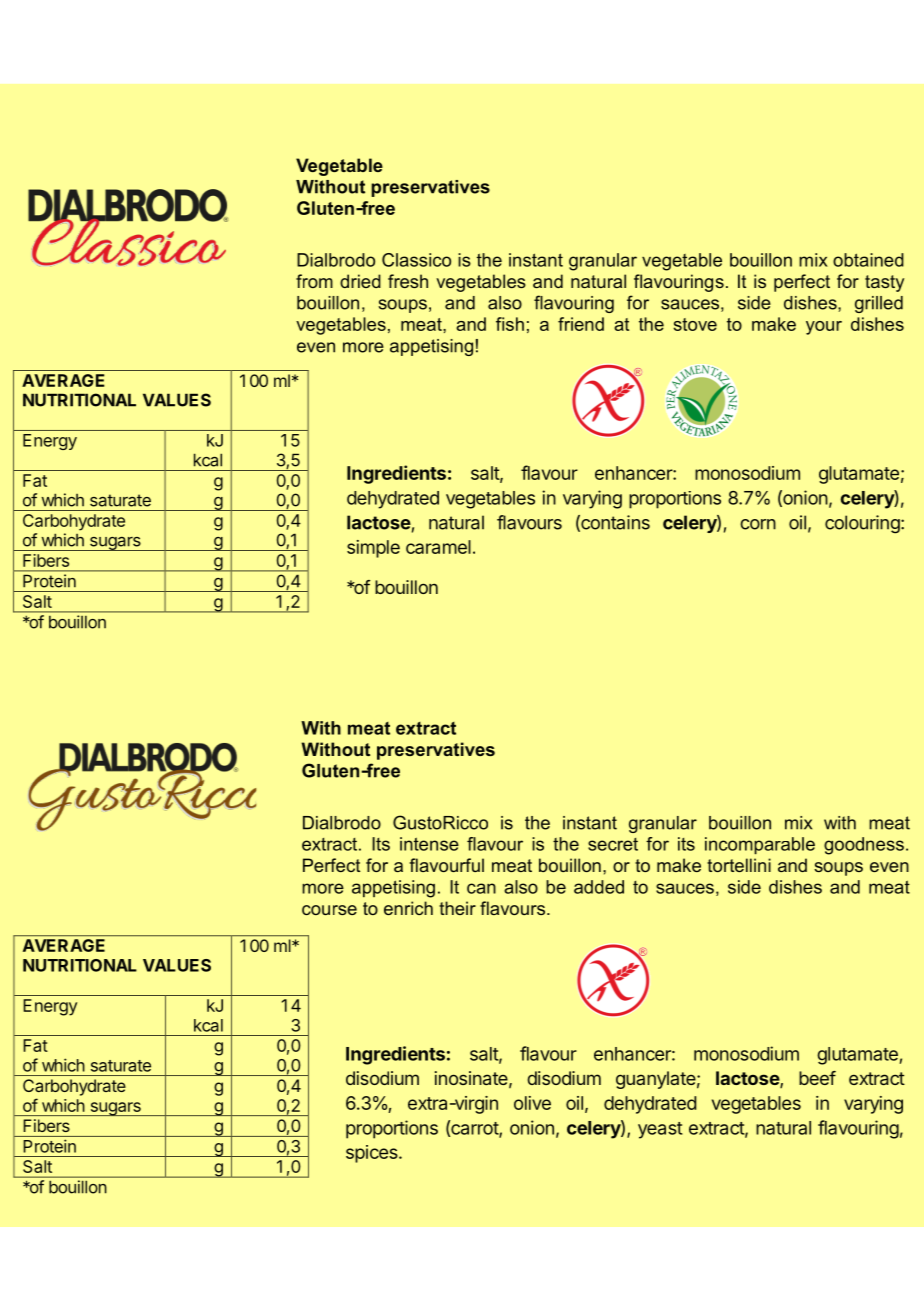  I want to click on spices, so click(373, 1154).
